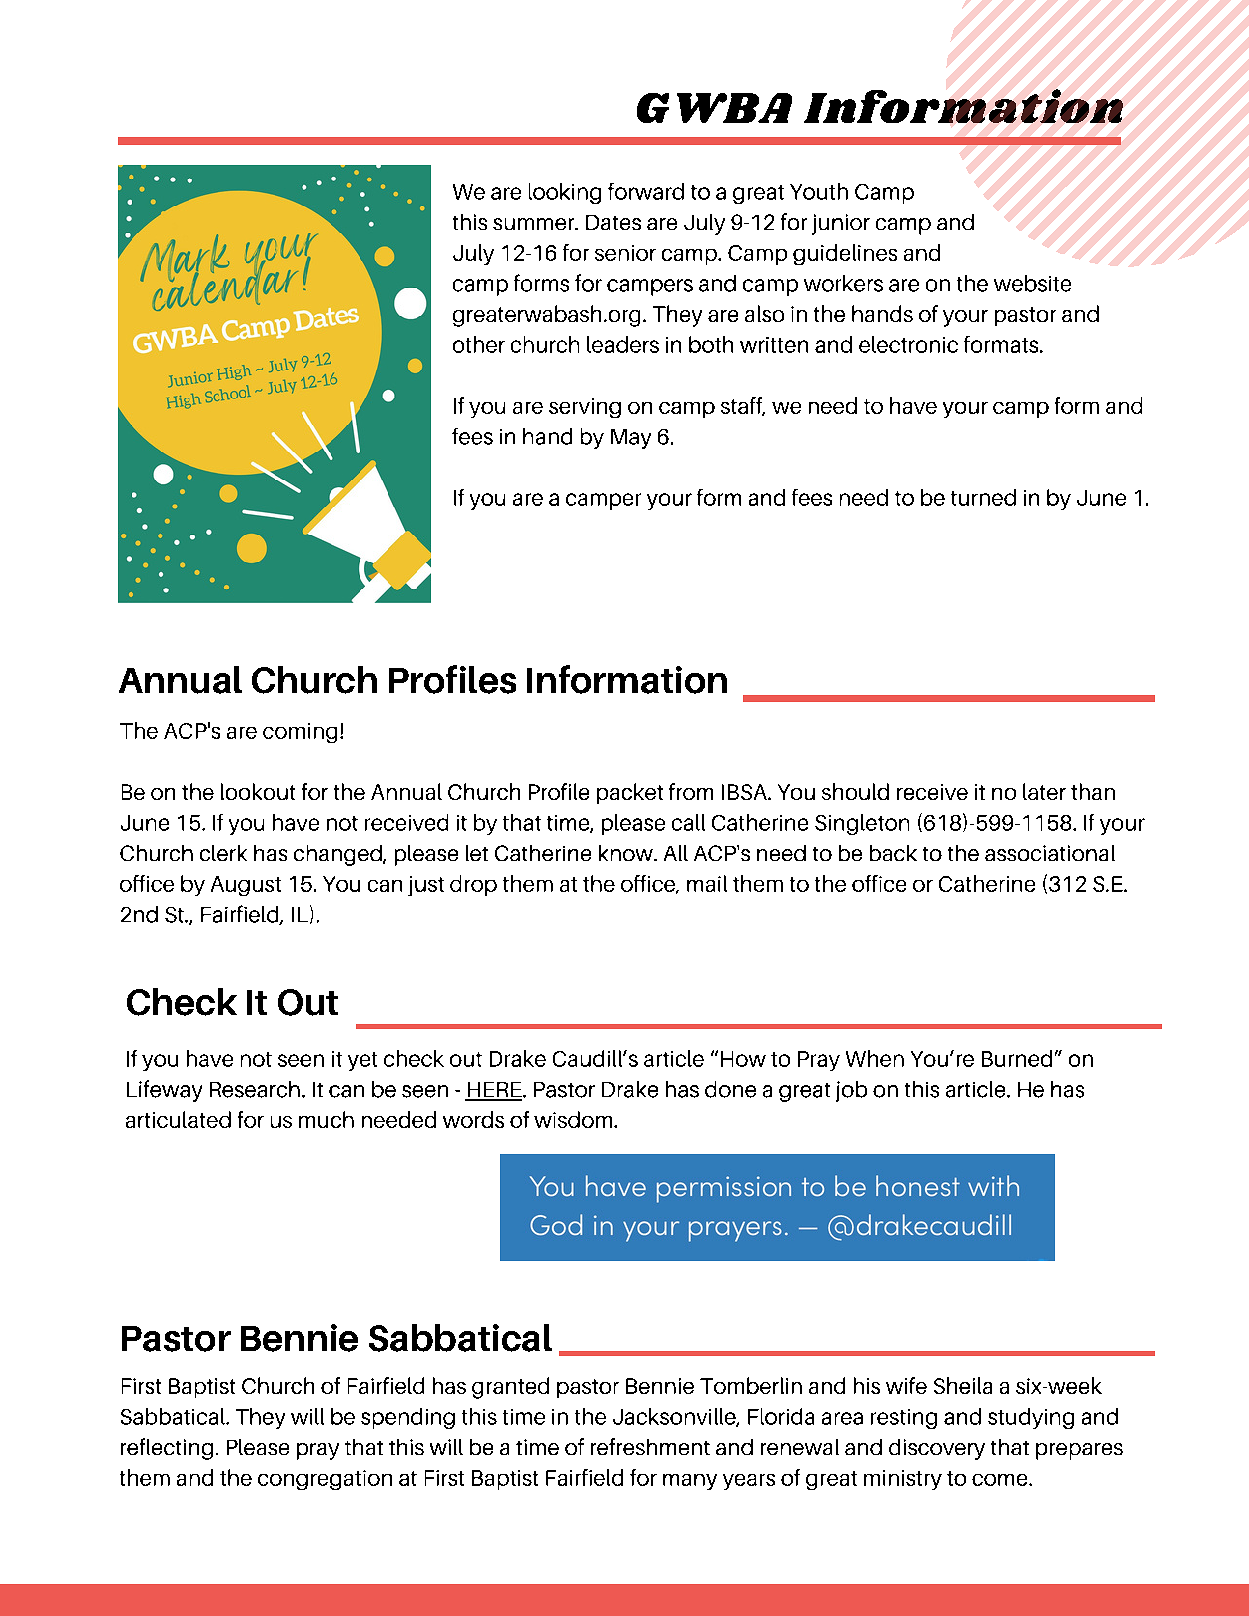 Image resolution: width=1249 pixels, height=1616 pixels. I want to click on summer, so click(535, 224).
